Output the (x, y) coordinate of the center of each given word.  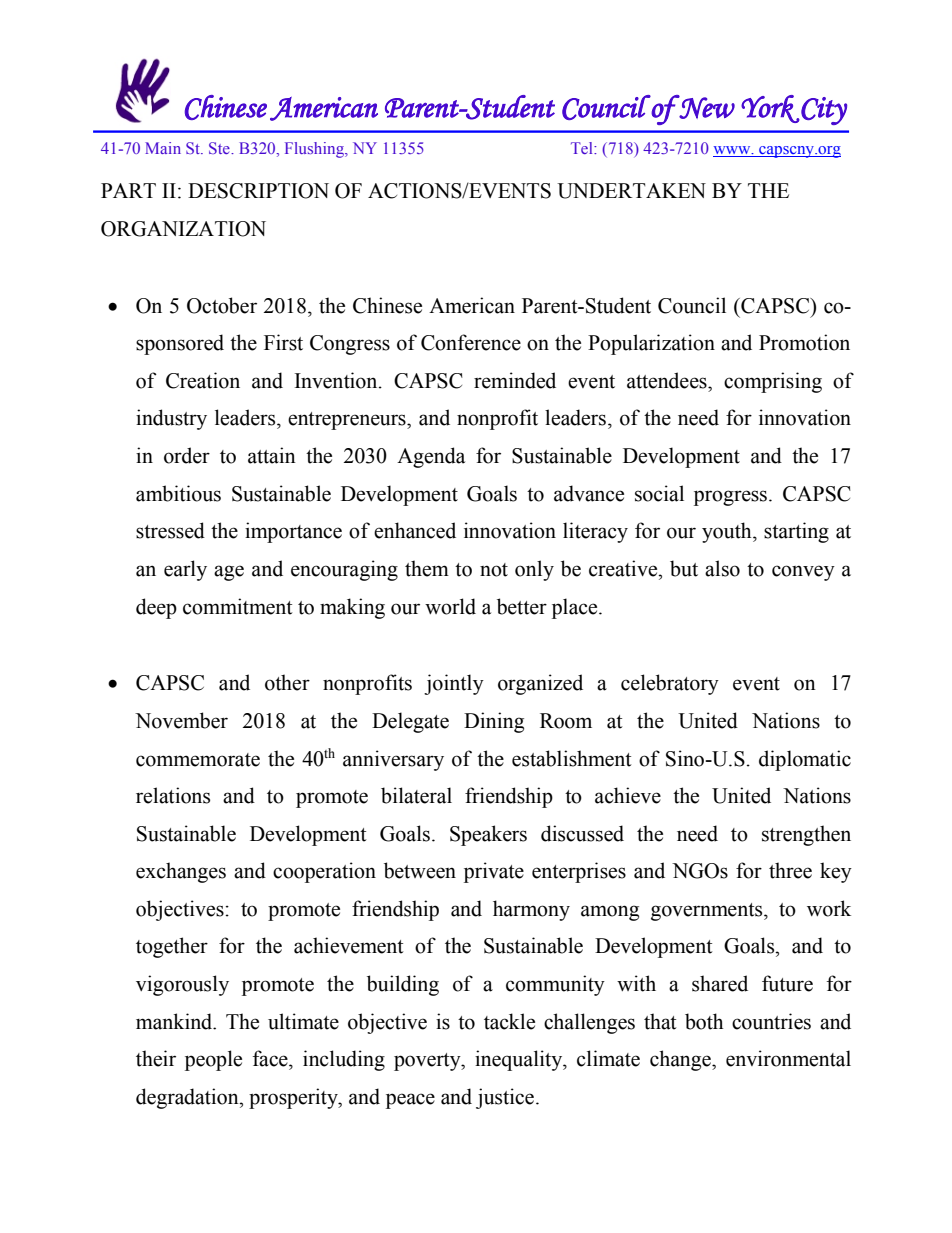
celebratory (670, 684)
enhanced (415, 530)
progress (730, 498)
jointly (454, 684)
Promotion (804, 342)
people (213, 1060)
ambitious (178, 493)
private (494, 872)
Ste (220, 148)
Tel (583, 148)
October (222, 305)
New (706, 107)
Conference (471, 342)
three (790, 870)
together (172, 947)
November (181, 720)
